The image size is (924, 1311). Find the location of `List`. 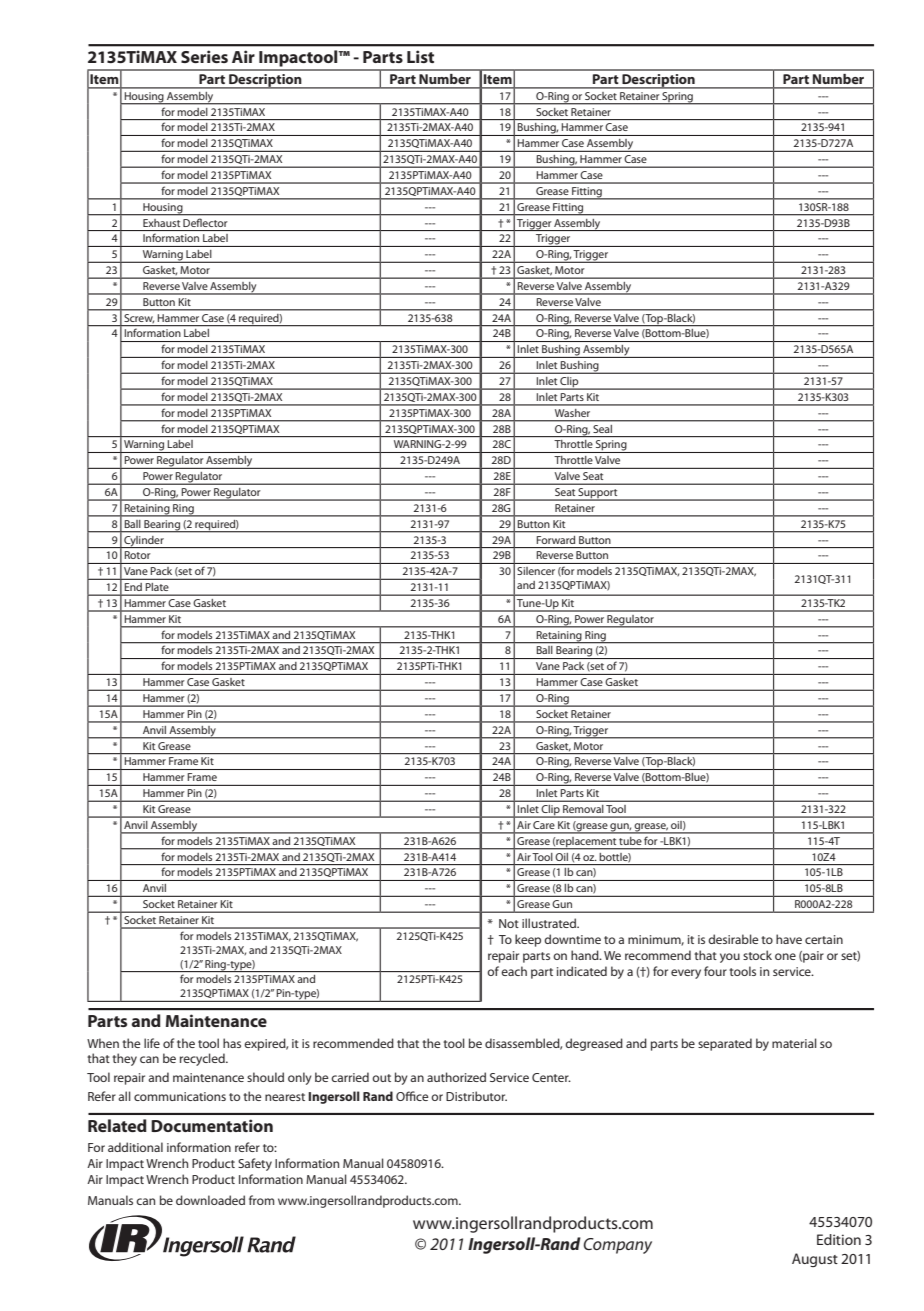

List is located at coordinates (420, 56).
